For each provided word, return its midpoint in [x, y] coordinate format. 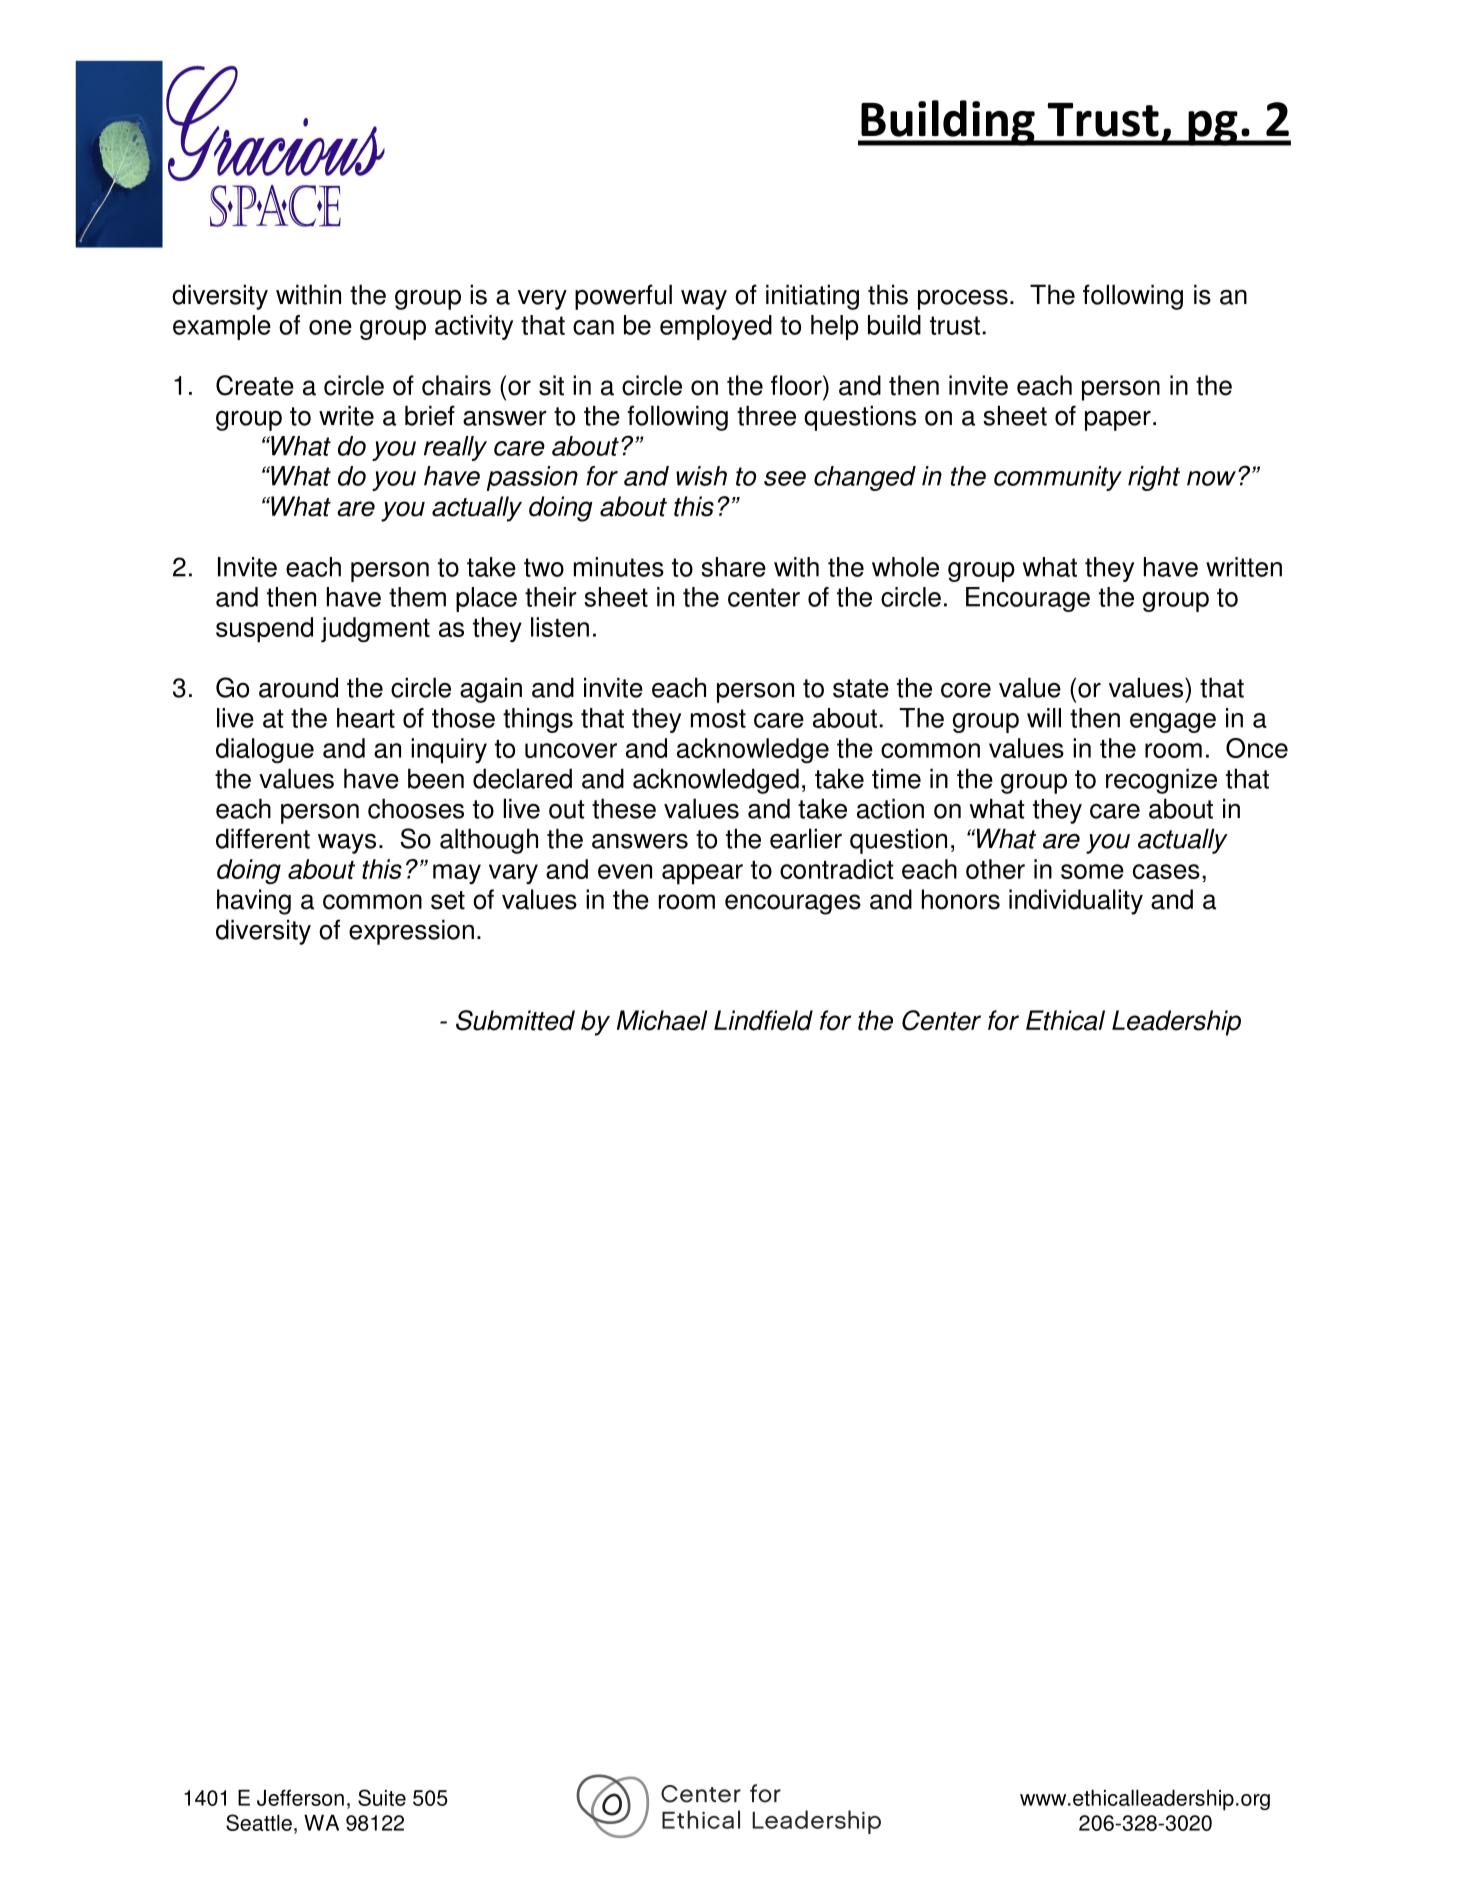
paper [1118, 421]
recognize [1161, 781]
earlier [806, 838]
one [330, 327]
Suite [382, 1797]
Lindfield [763, 1020]
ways [347, 844]
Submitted [515, 1020]
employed [716, 327]
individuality [1076, 902]
